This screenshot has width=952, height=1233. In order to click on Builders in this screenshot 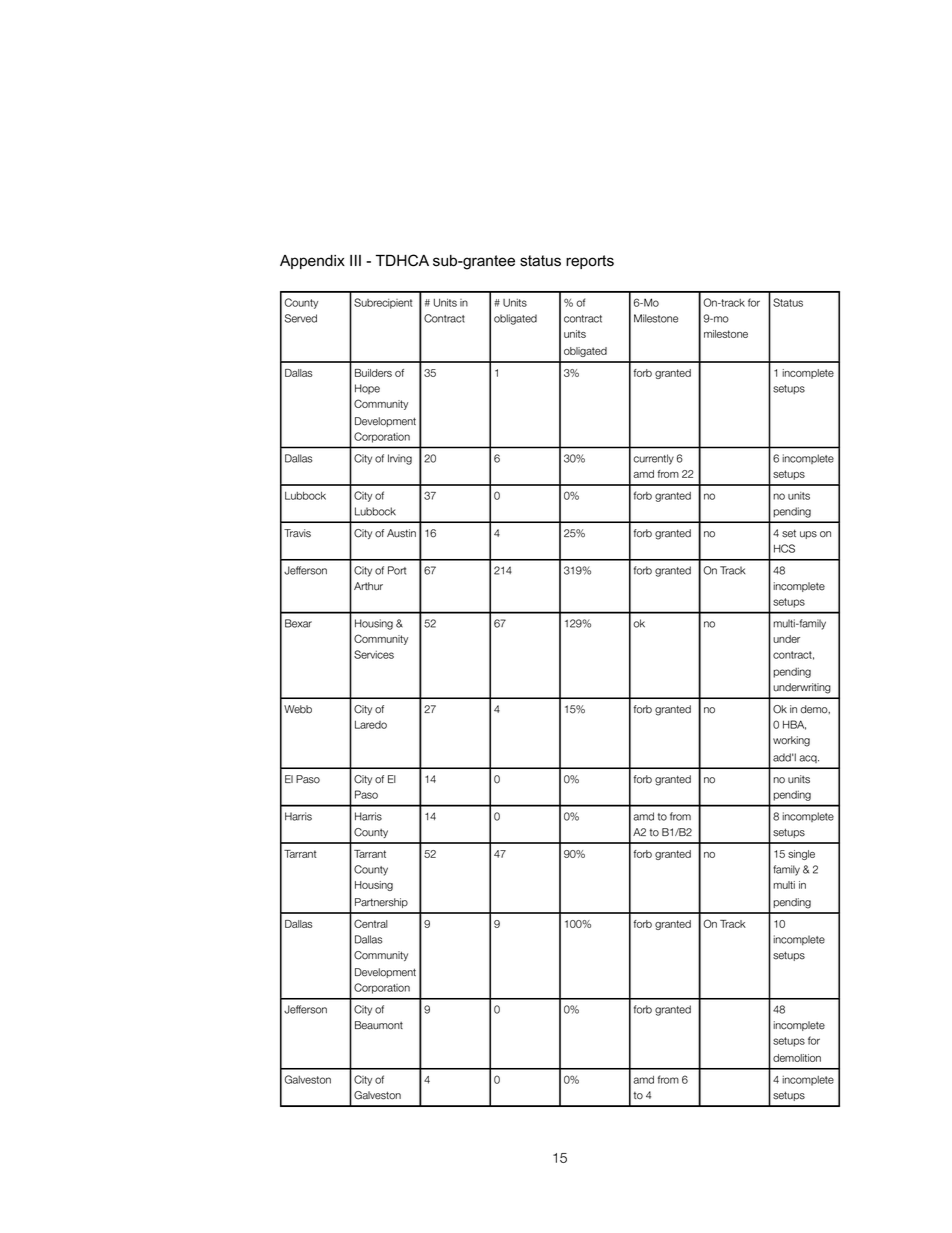, I will do `click(373, 373)`.
